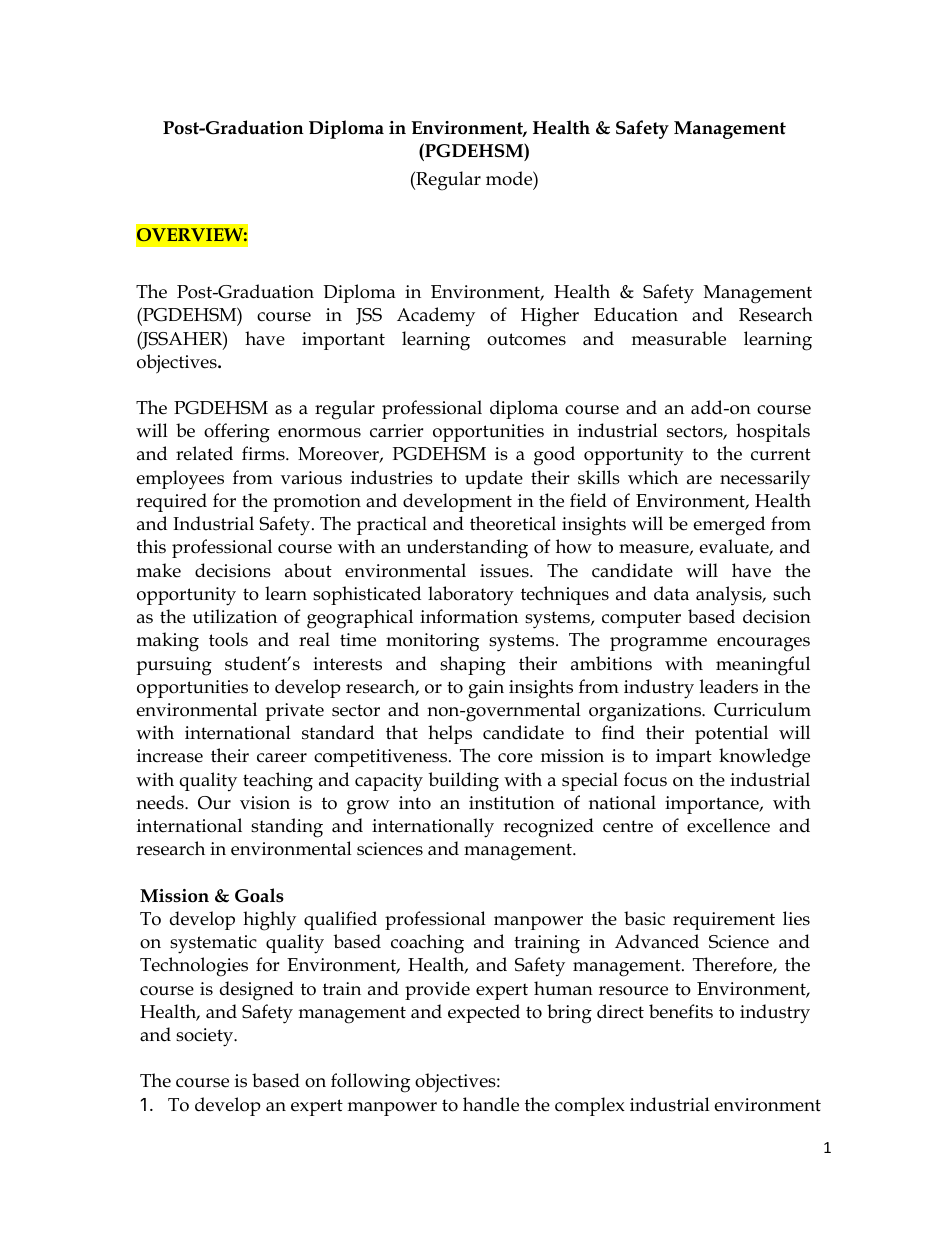 This document has width=952, height=1233. What do you see at coordinates (265, 803) in the document?
I see `vision` at bounding box center [265, 803].
